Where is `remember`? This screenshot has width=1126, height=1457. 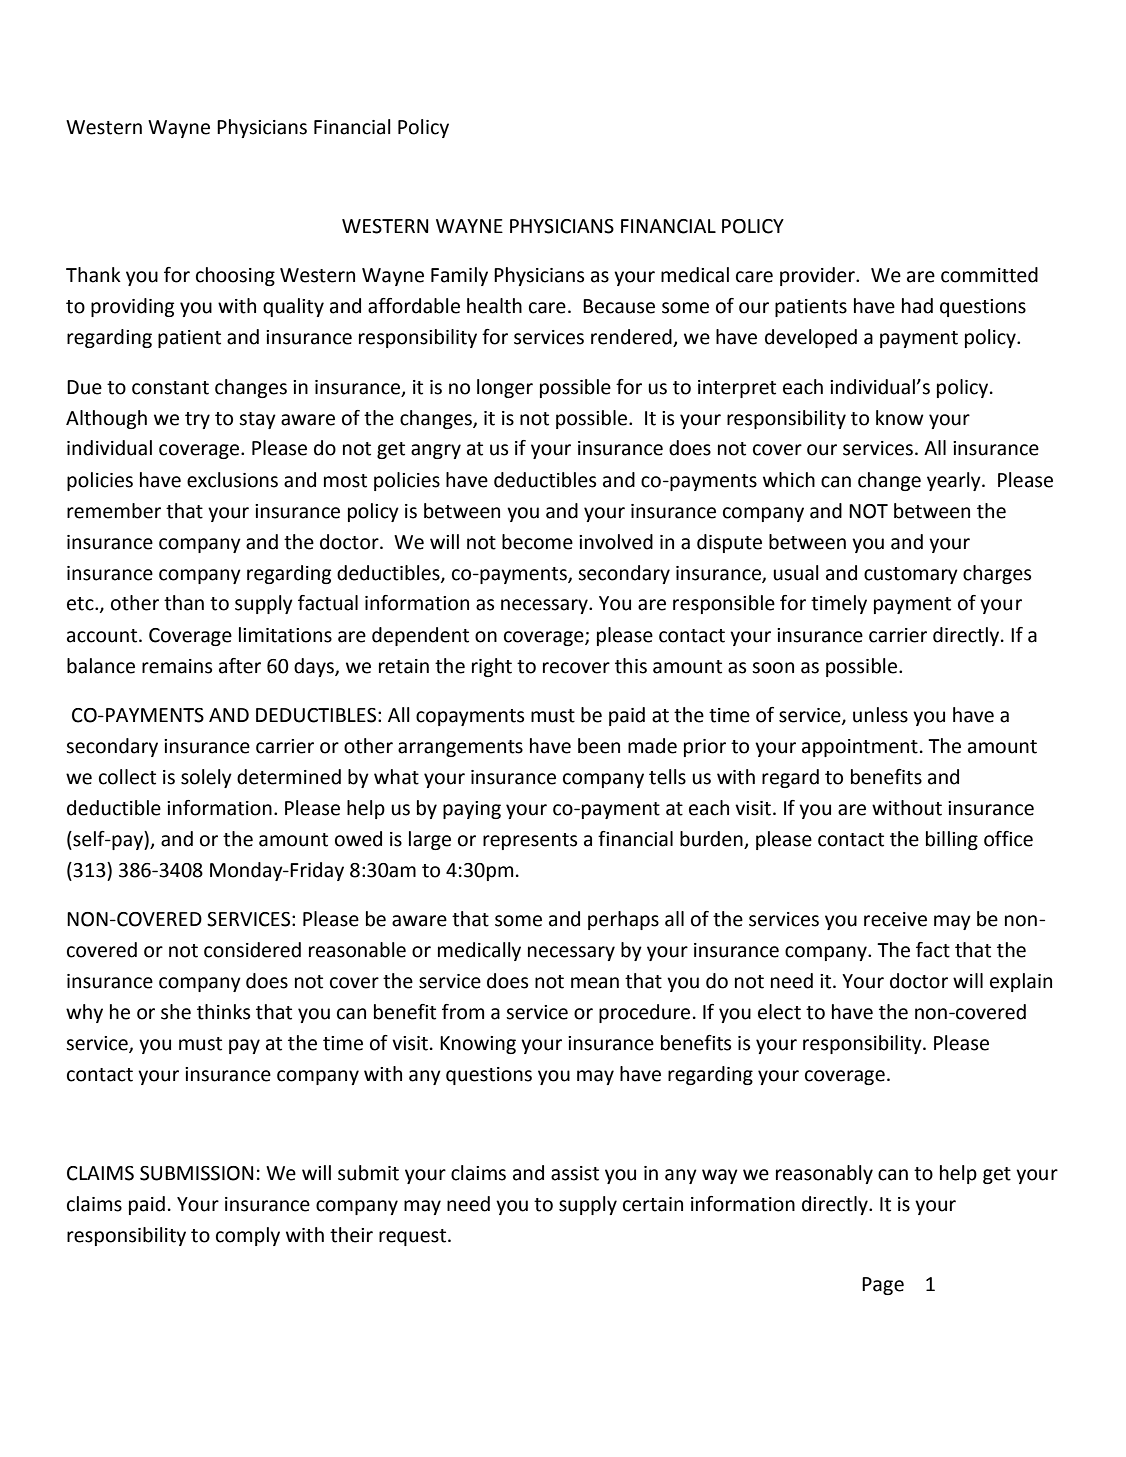
remember is located at coordinates (114, 511).
